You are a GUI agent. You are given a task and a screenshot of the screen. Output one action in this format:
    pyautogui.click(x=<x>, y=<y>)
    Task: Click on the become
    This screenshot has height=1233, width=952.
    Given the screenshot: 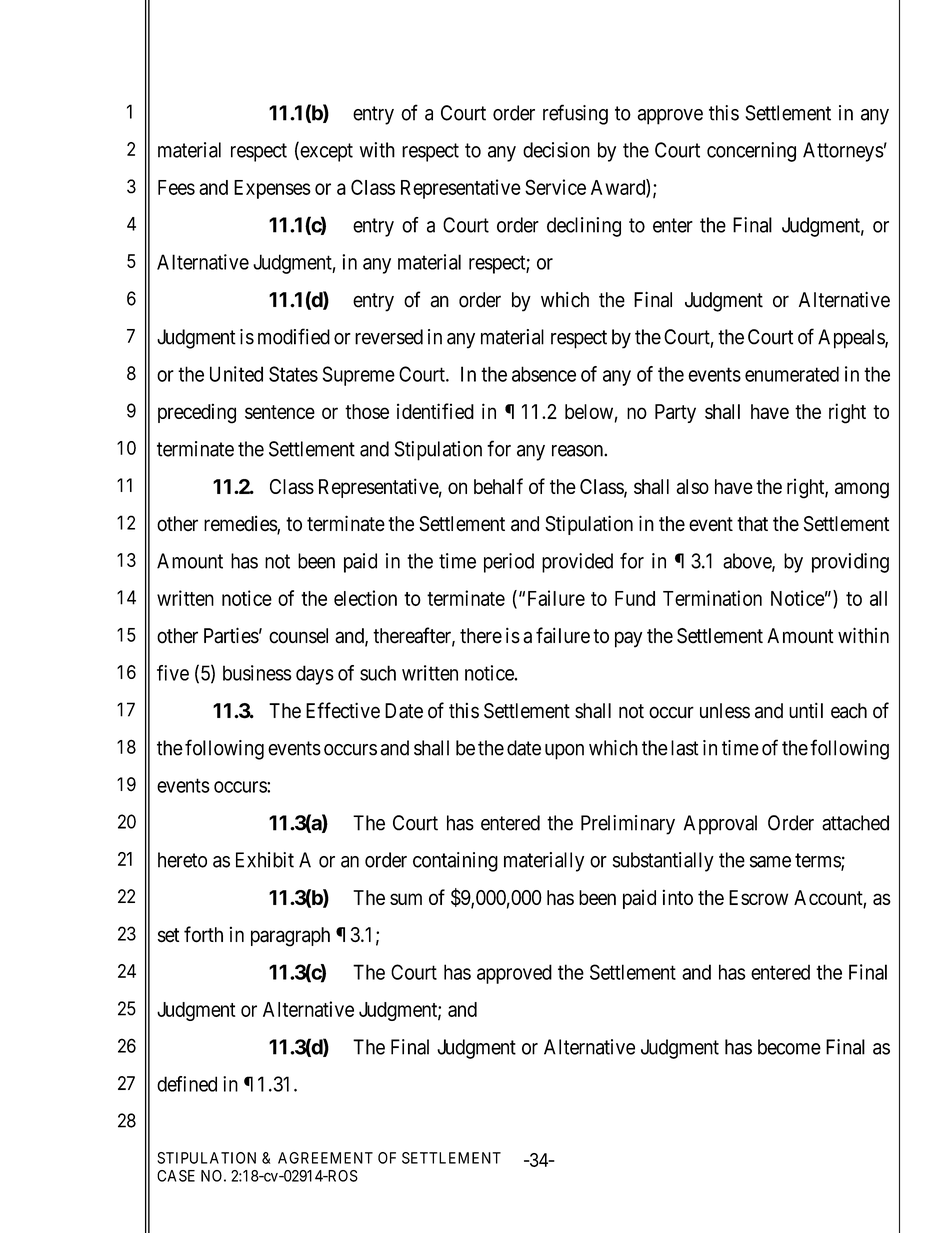 What is the action you would take?
    pyautogui.click(x=789, y=1047)
